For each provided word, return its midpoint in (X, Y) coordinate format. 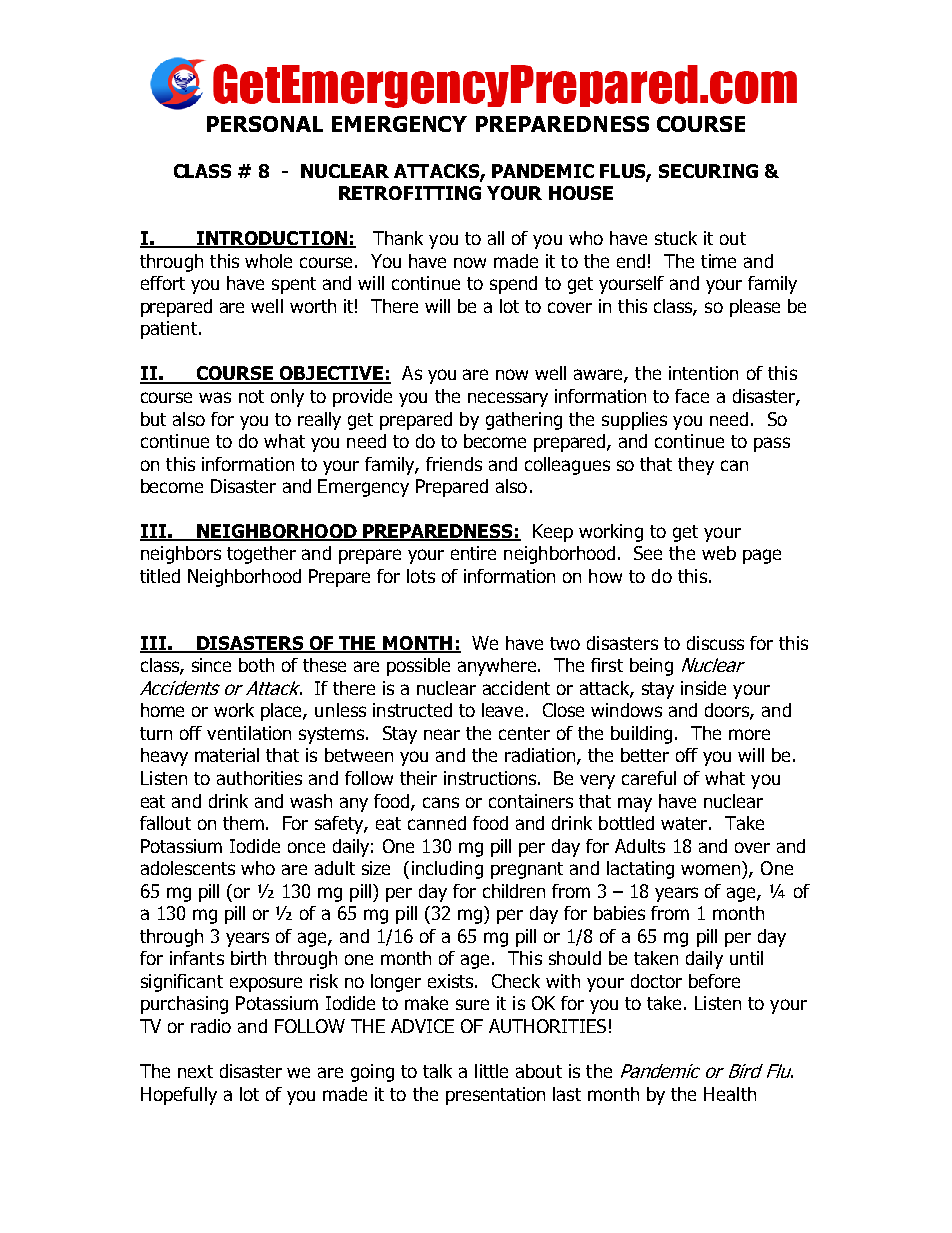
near (442, 734)
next (195, 1071)
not (251, 396)
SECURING (708, 171)
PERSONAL (265, 124)
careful (649, 778)
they (696, 466)
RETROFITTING (410, 193)
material (227, 755)
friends (454, 464)
